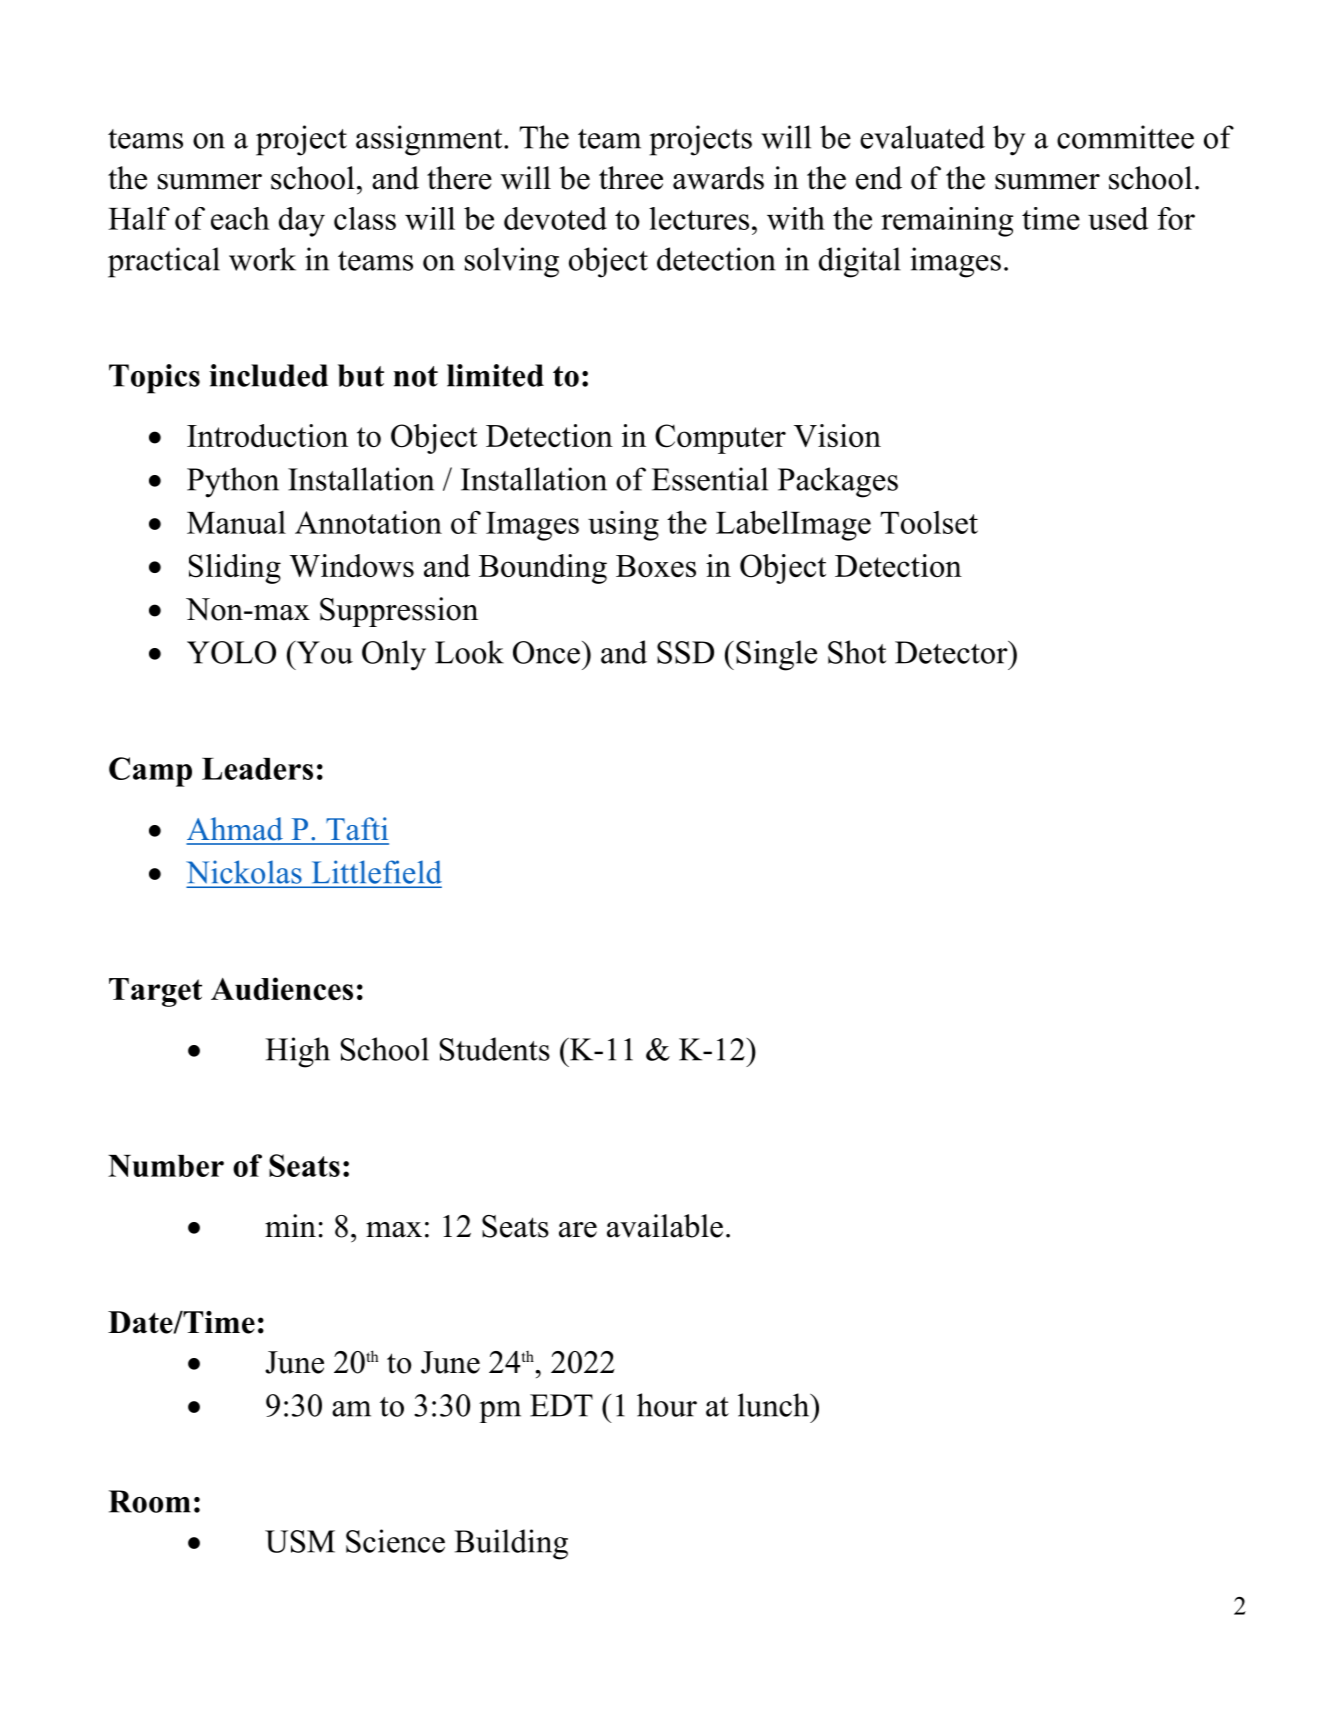  What do you see at coordinates (631, 178) in the image?
I see `three` at bounding box center [631, 178].
